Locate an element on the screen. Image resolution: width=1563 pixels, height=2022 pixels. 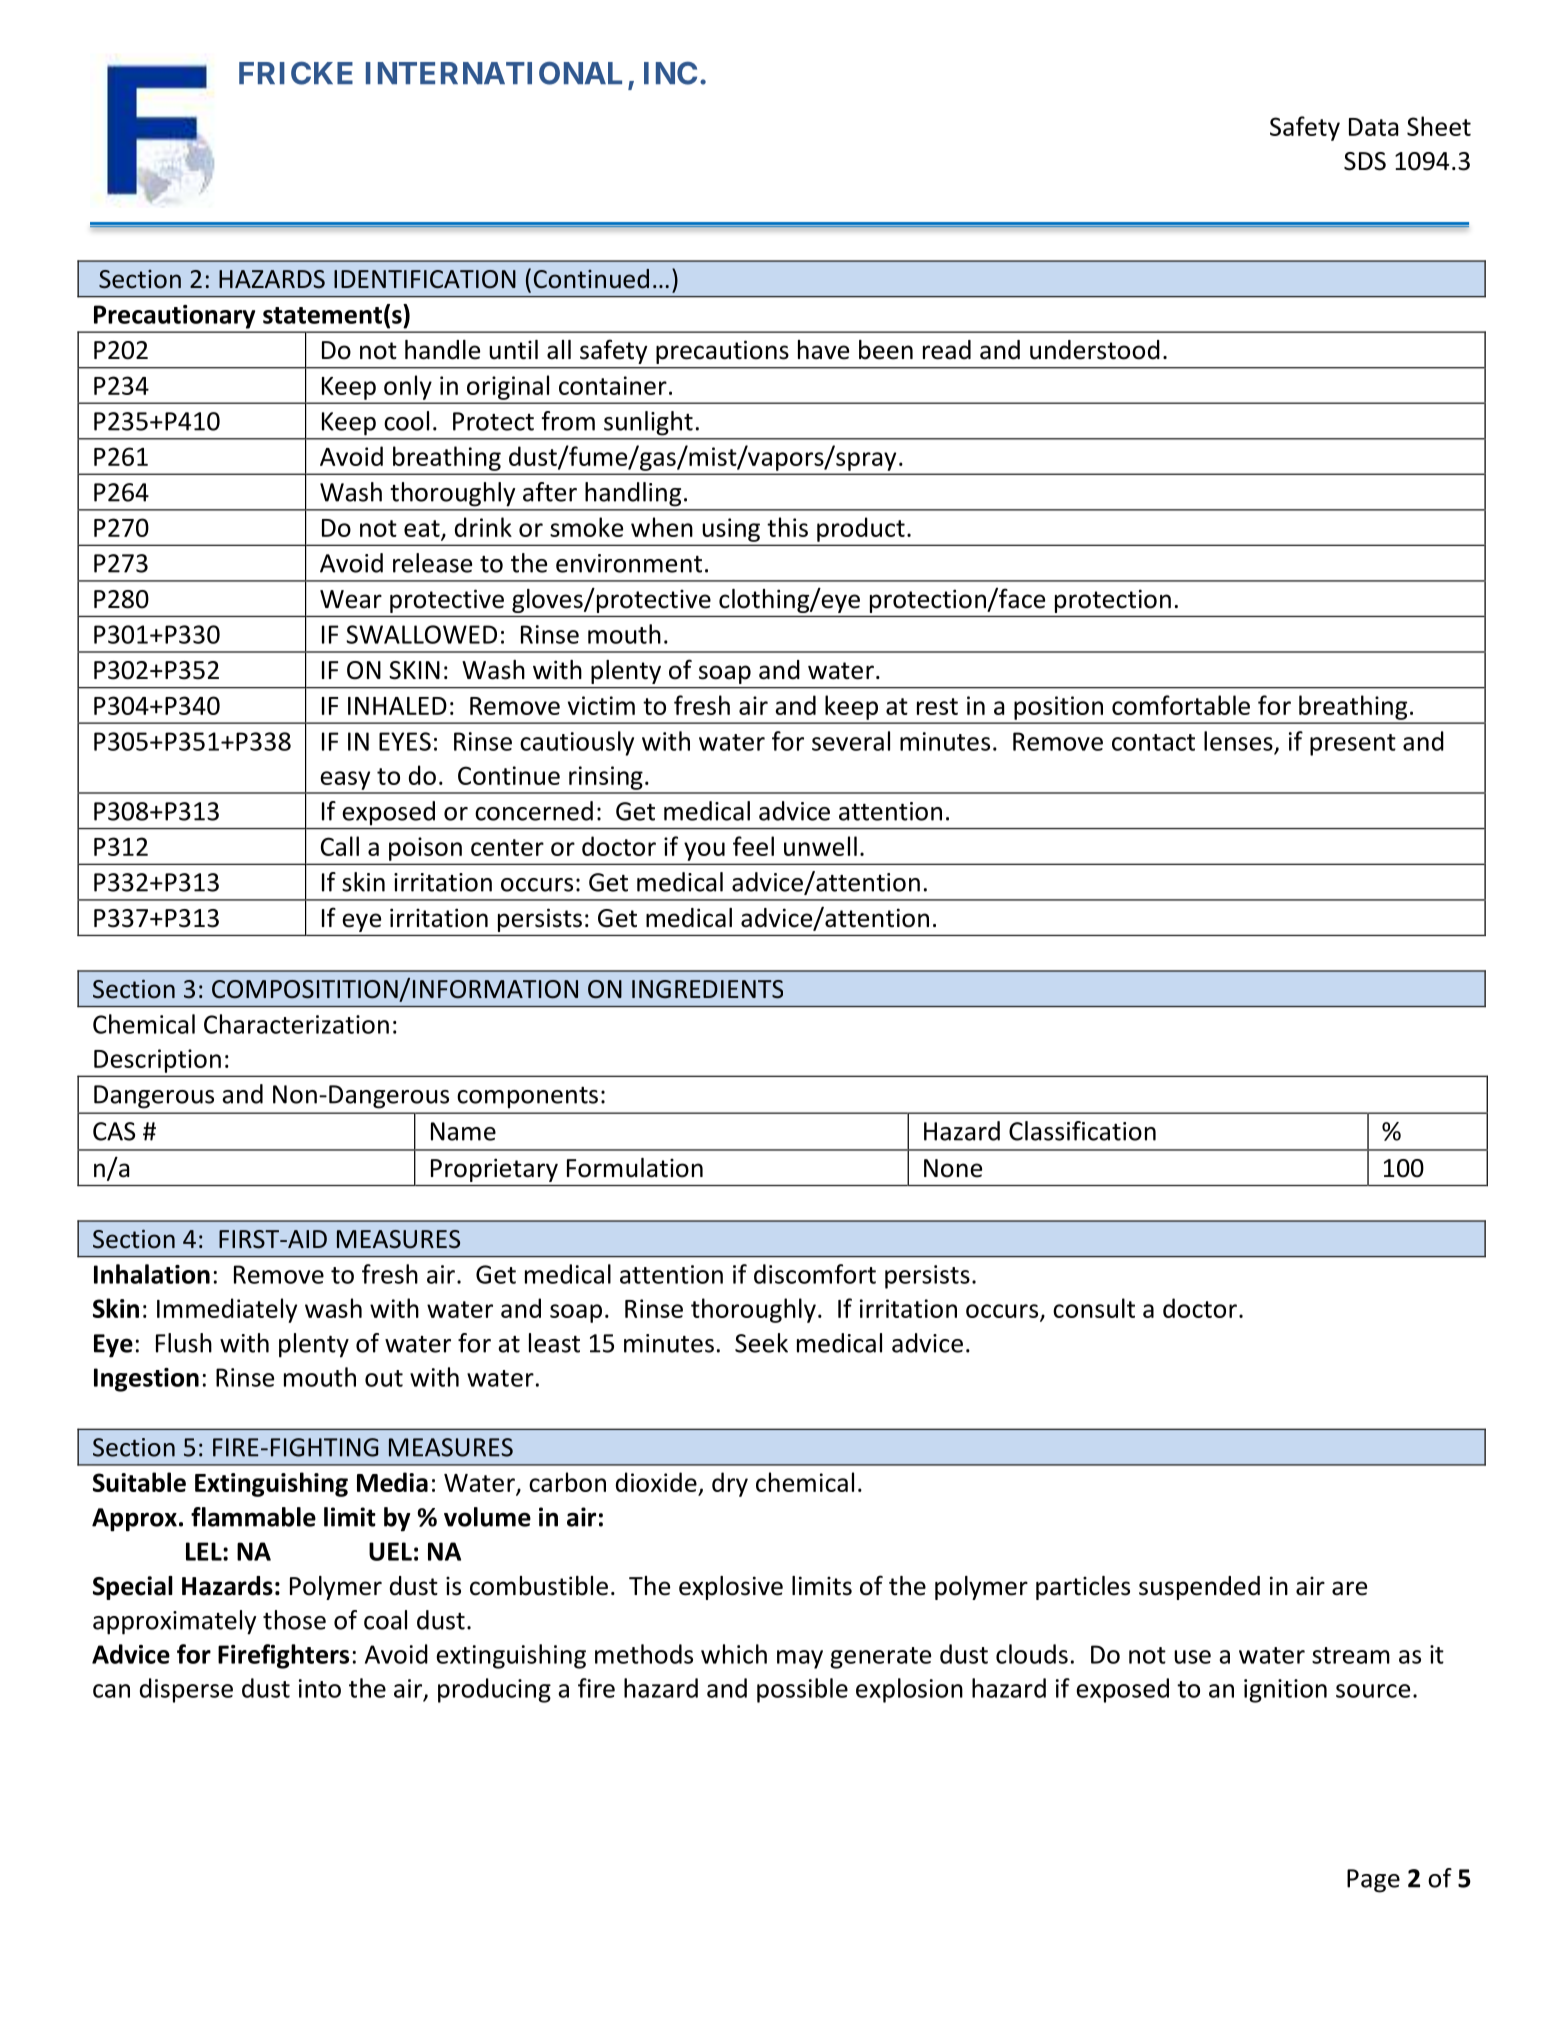
Data is located at coordinates (1373, 127).
